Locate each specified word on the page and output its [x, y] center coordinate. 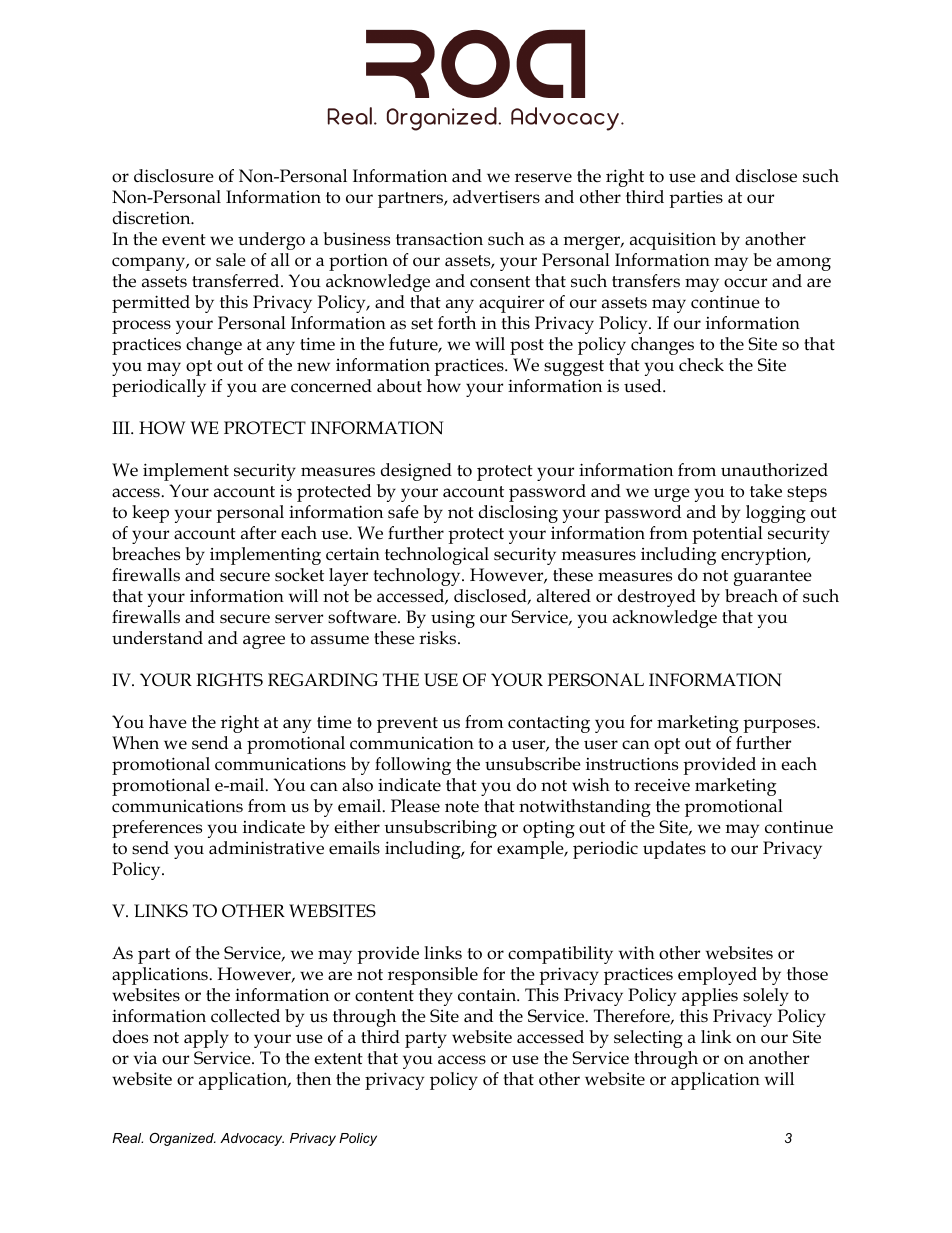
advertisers [496, 197]
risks [439, 638]
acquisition [673, 241]
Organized [182, 1139]
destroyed [657, 598]
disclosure [174, 176]
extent [338, 1059]
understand [157, 638]
